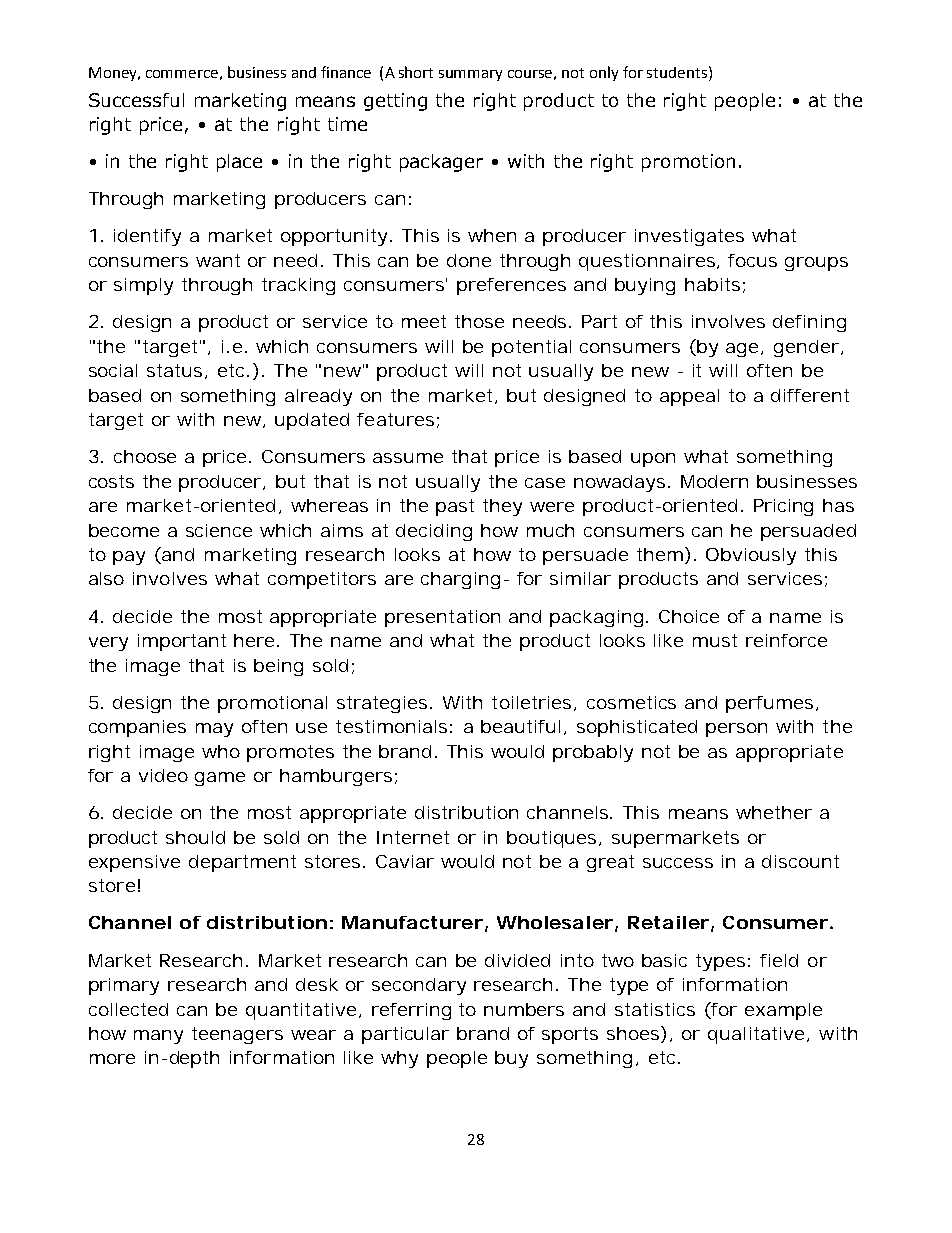 This screenshot has height=1233, width=952. Describe the element at coordinates (524, 1009) in the screenshot. I see `numbers` at that location.
